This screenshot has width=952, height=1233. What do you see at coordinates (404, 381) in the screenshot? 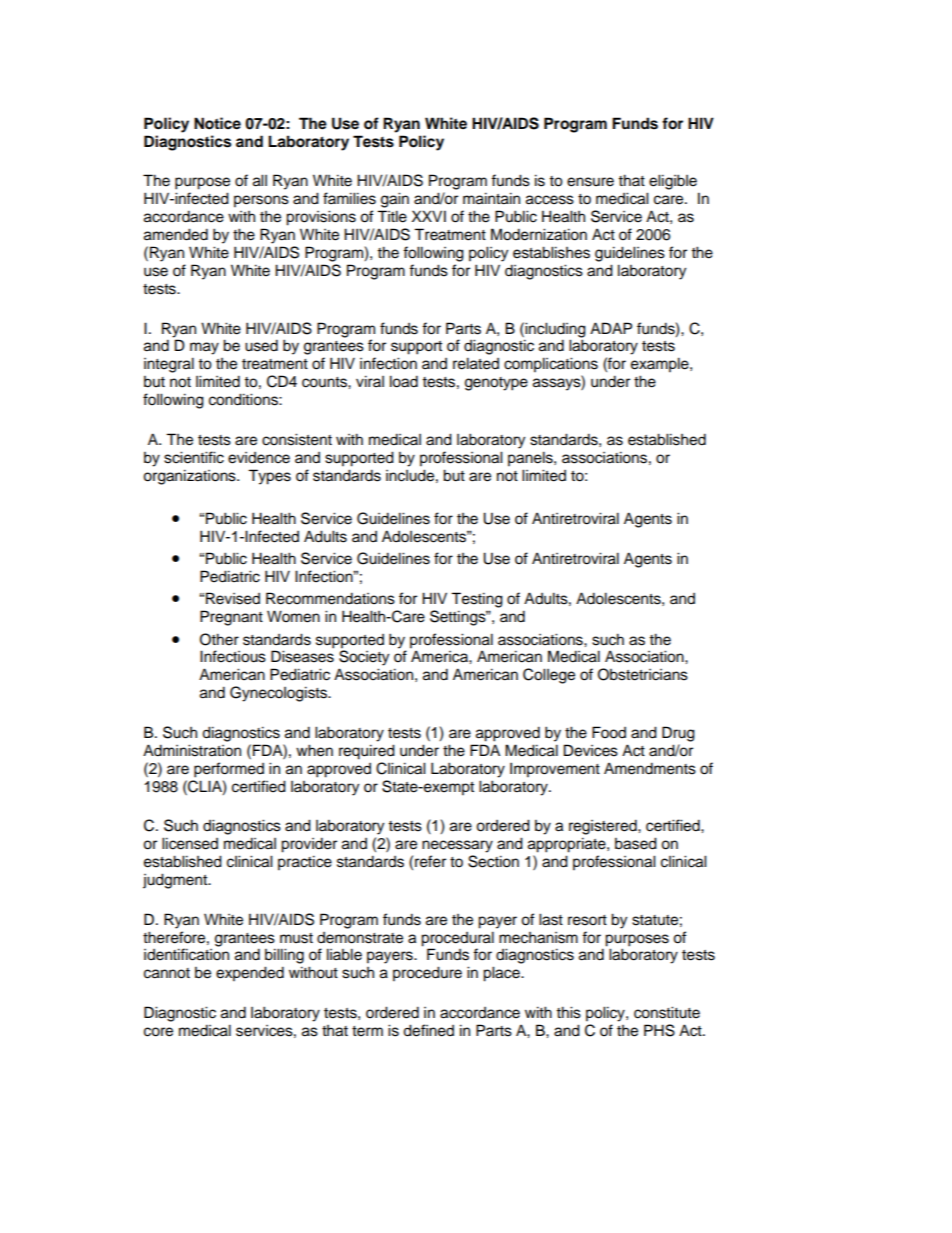
I see `load` at bounding box center [404, 381].
